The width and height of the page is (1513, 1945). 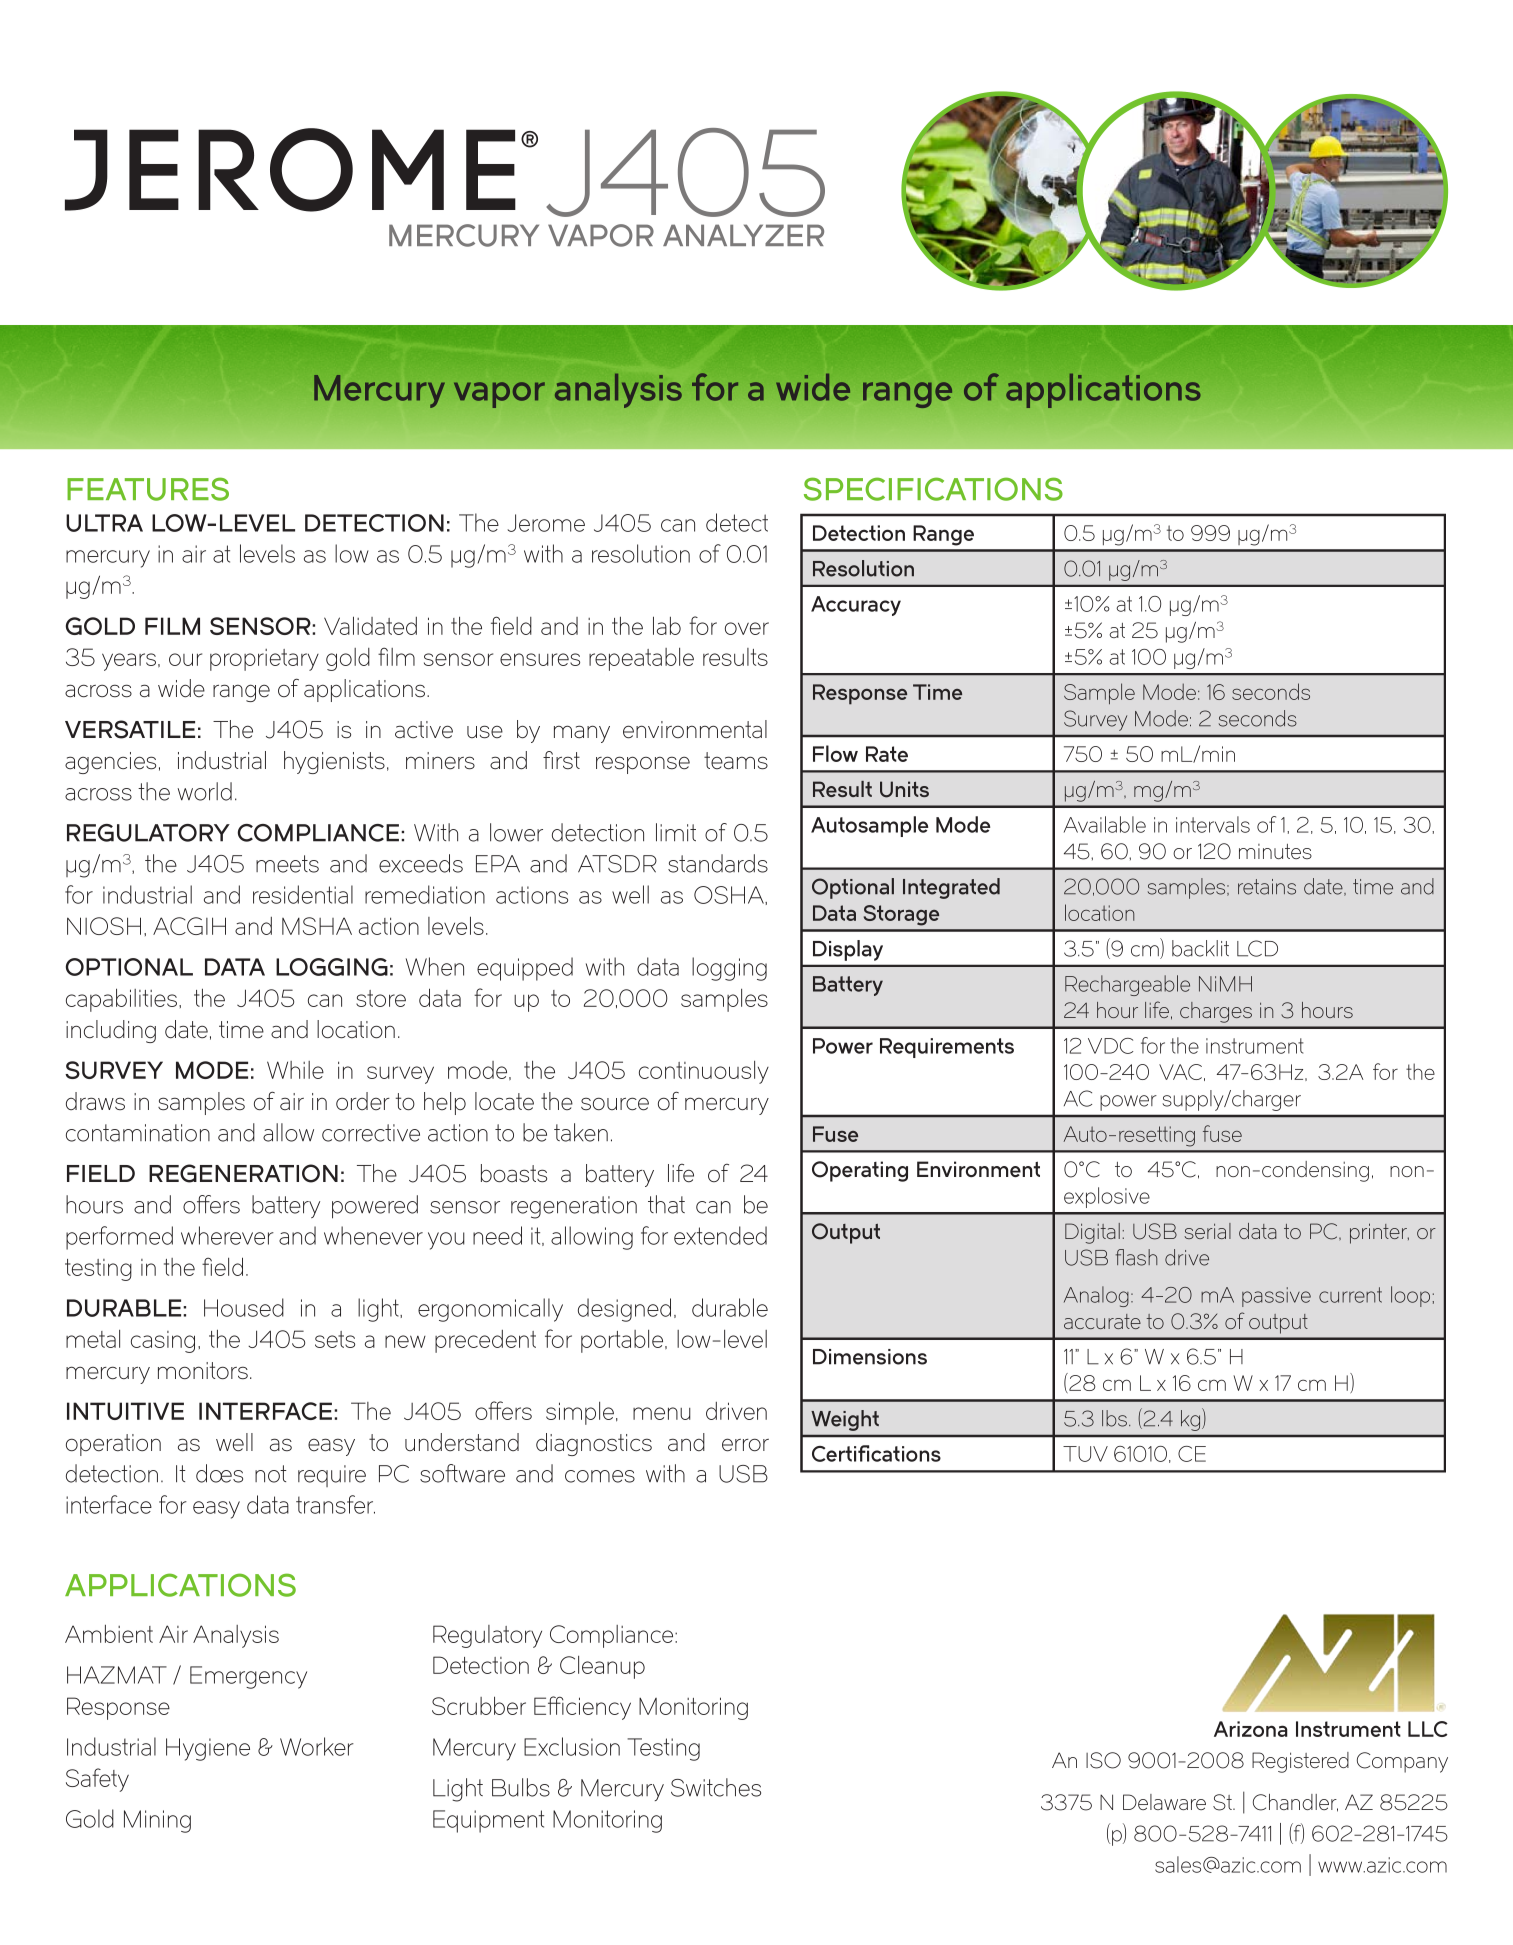 I want to click on FEATURES, so click(x=148, y=489).
